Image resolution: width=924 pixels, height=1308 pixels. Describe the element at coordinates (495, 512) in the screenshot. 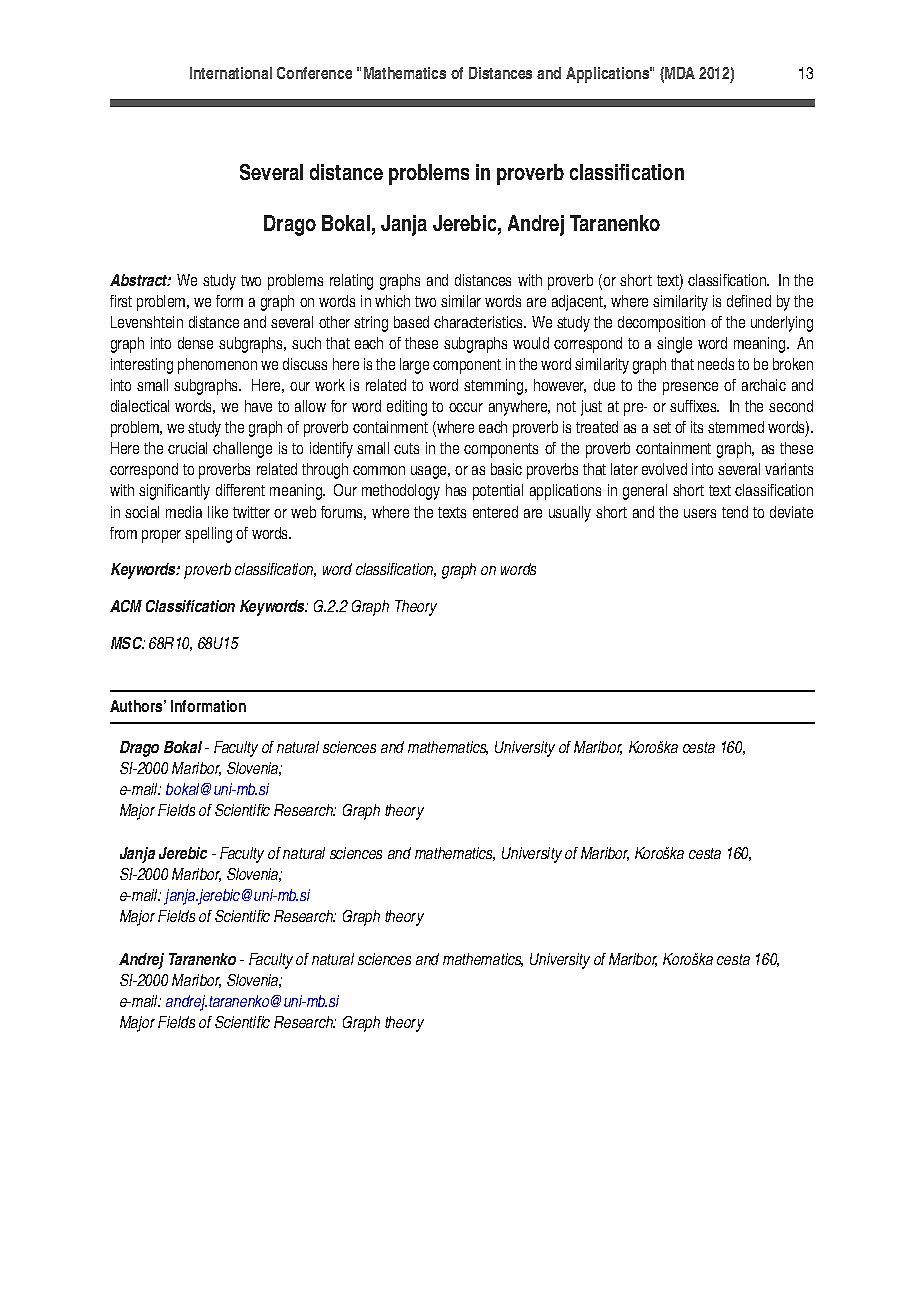

I see `entered` at that location.
